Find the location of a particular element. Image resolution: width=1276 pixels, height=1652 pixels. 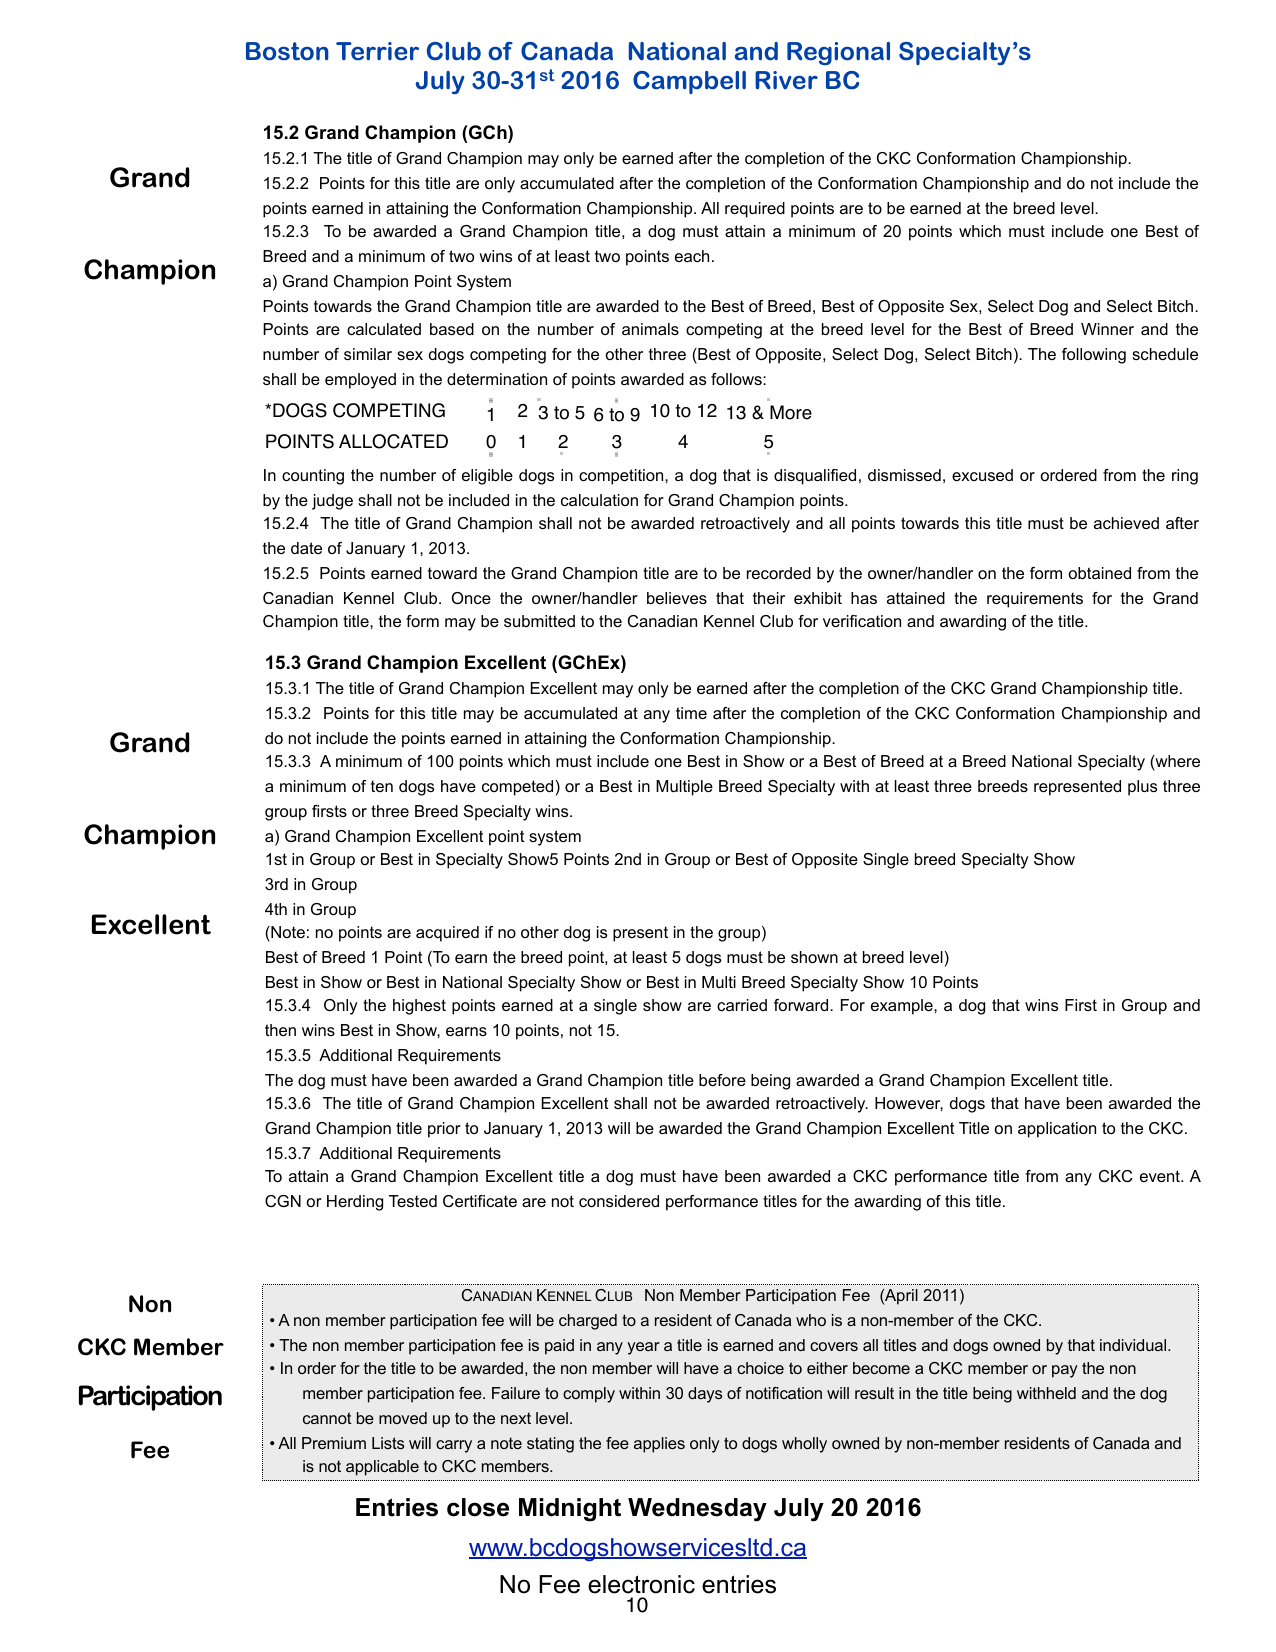

Wednesday is located at coordinates (697, 1510).
